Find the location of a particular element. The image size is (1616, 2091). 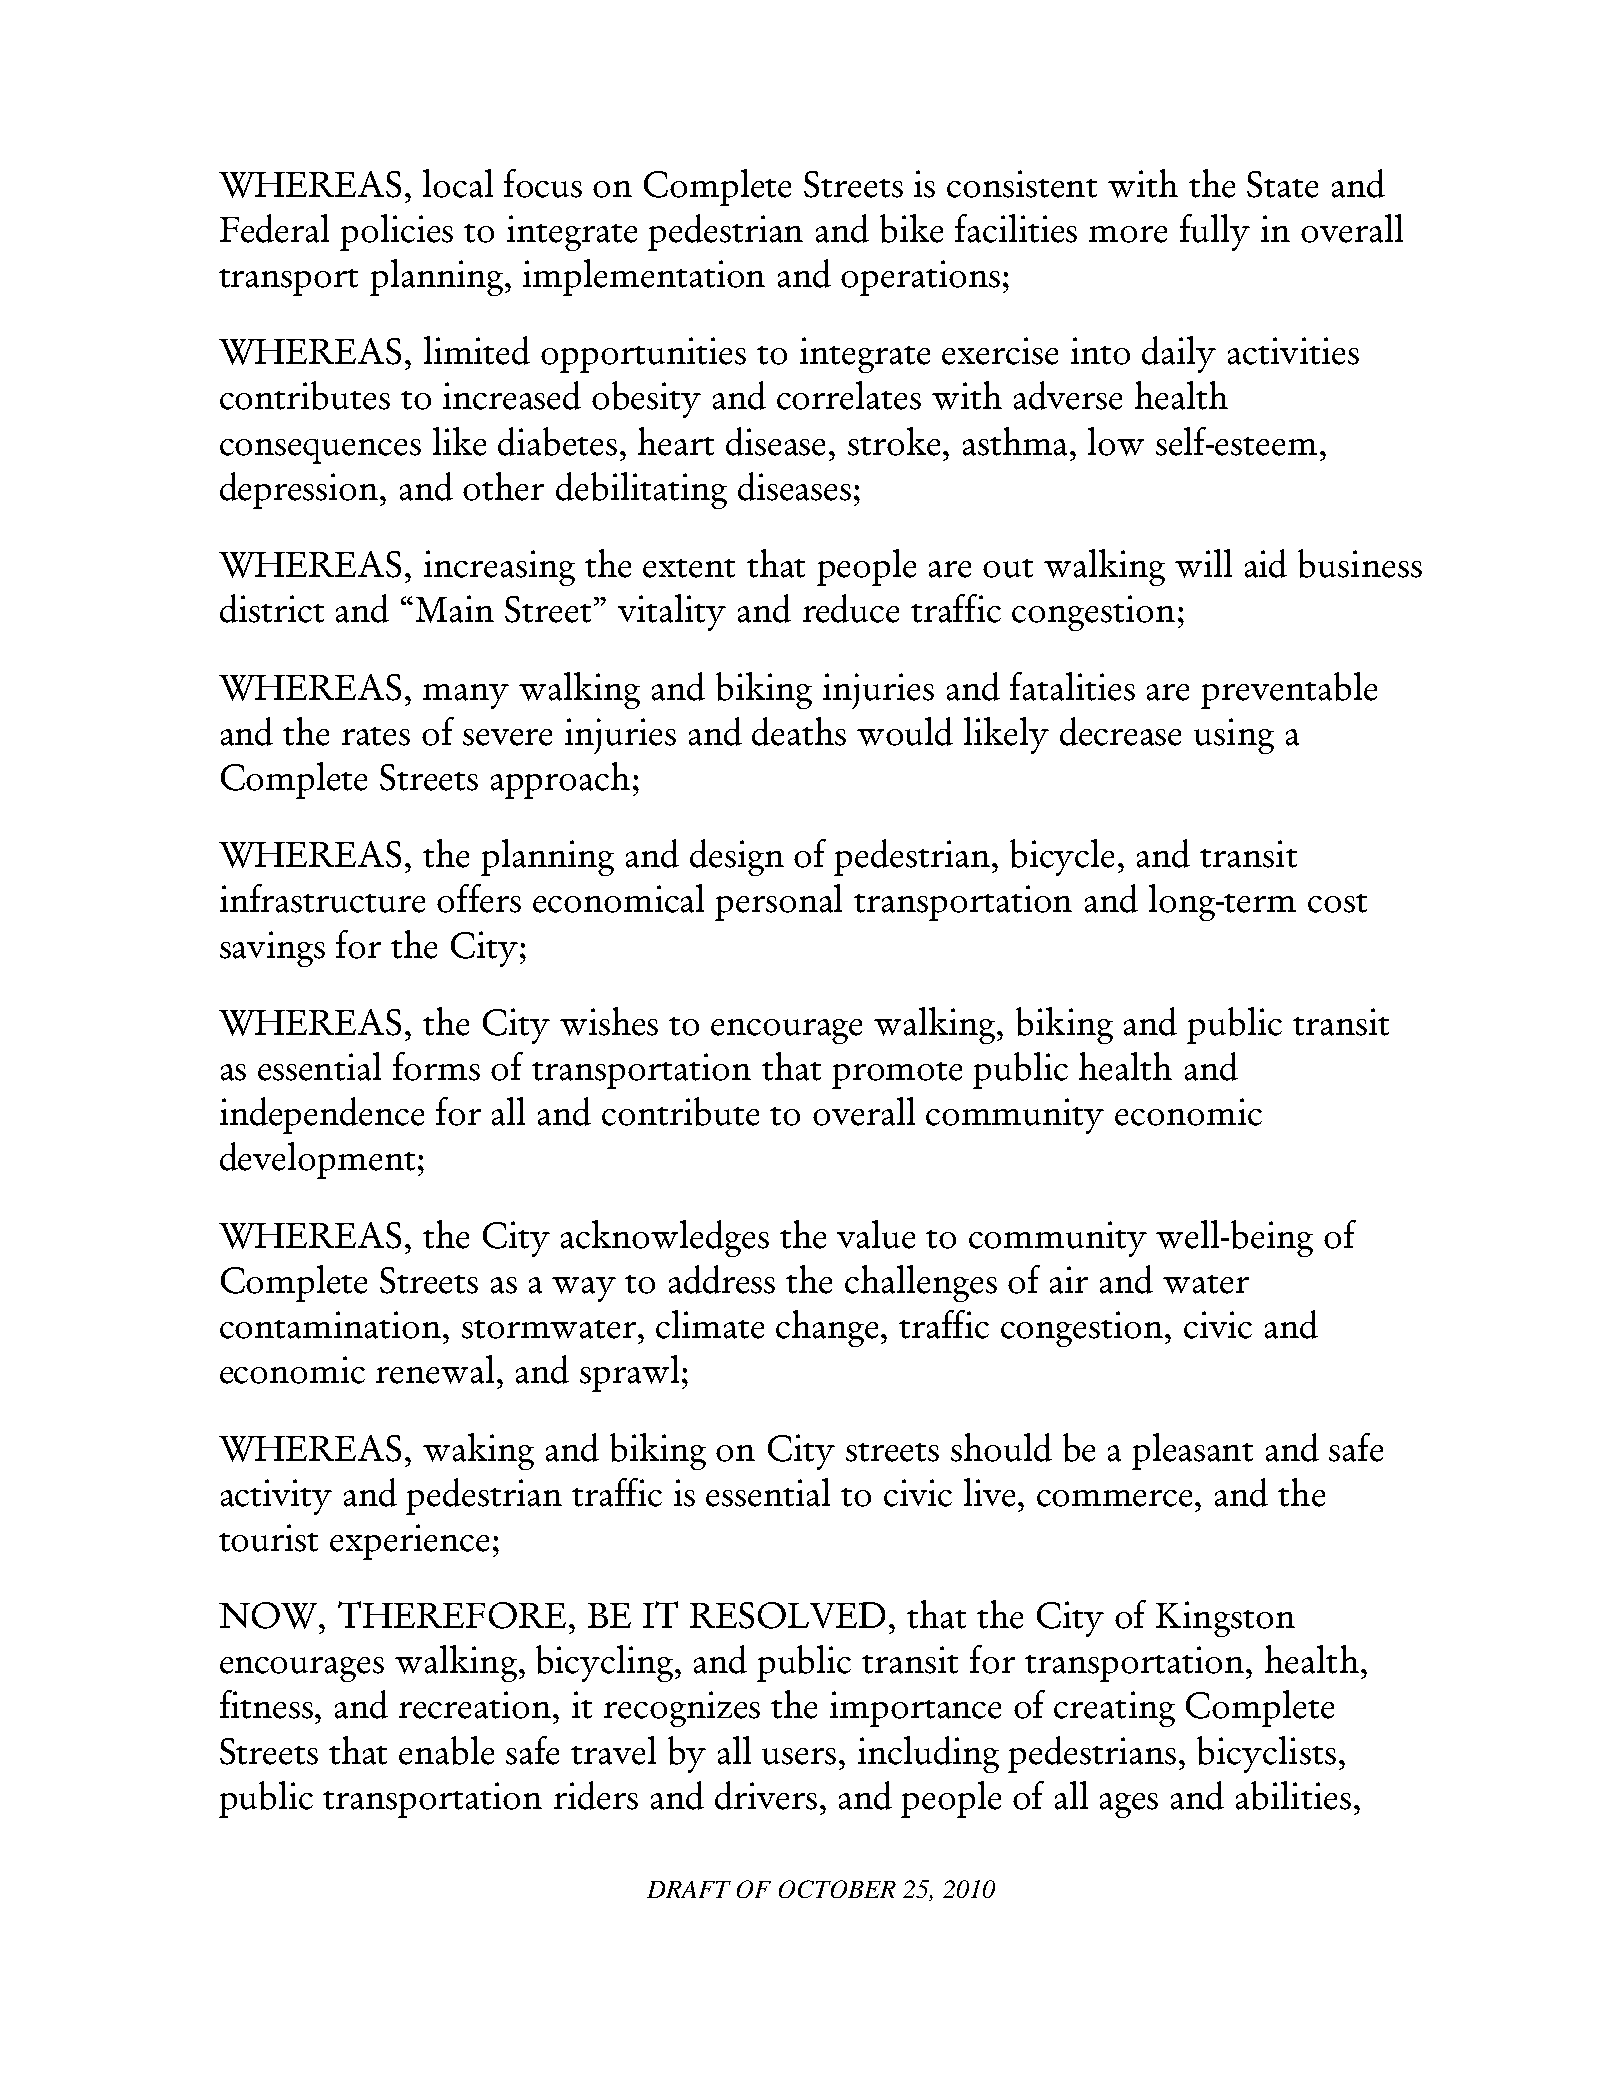

enable is located at coordinates (446, 1750).
